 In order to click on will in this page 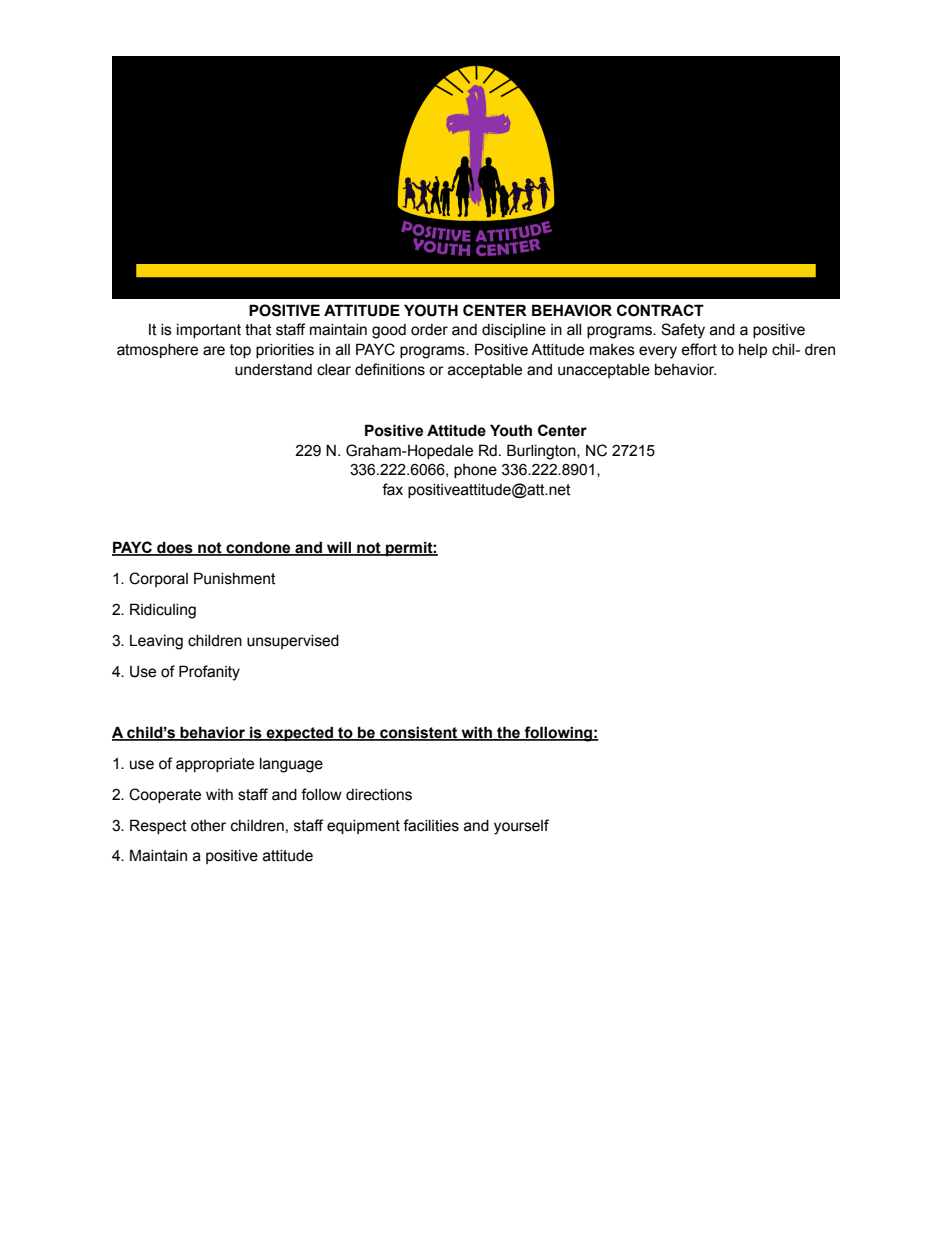, I will do `click(339, 548)`.
